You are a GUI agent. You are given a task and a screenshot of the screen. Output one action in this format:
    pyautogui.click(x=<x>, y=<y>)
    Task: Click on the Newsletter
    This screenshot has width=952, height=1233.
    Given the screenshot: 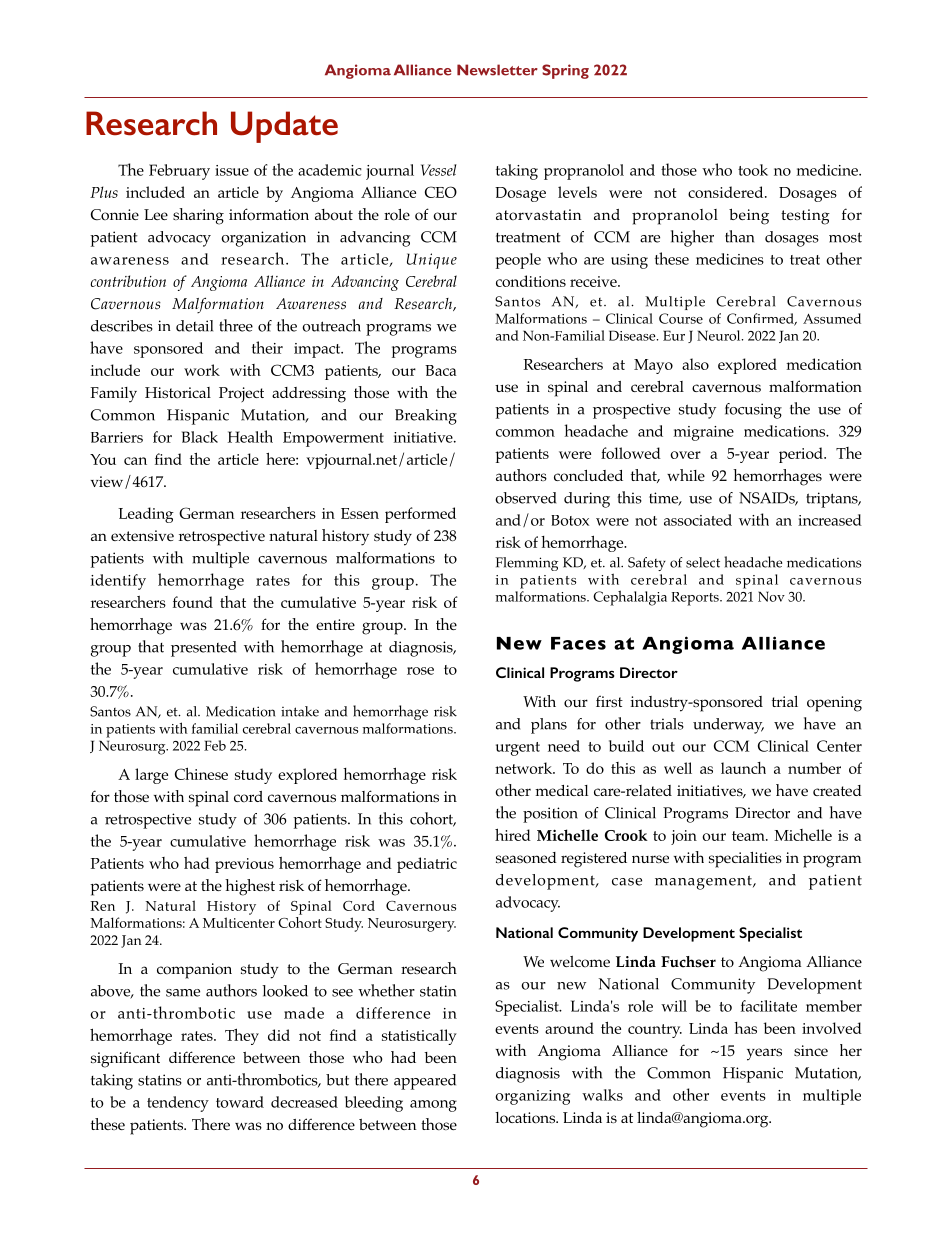 What is the action you would take?
    pyautogui.click(x=497, y=70)
